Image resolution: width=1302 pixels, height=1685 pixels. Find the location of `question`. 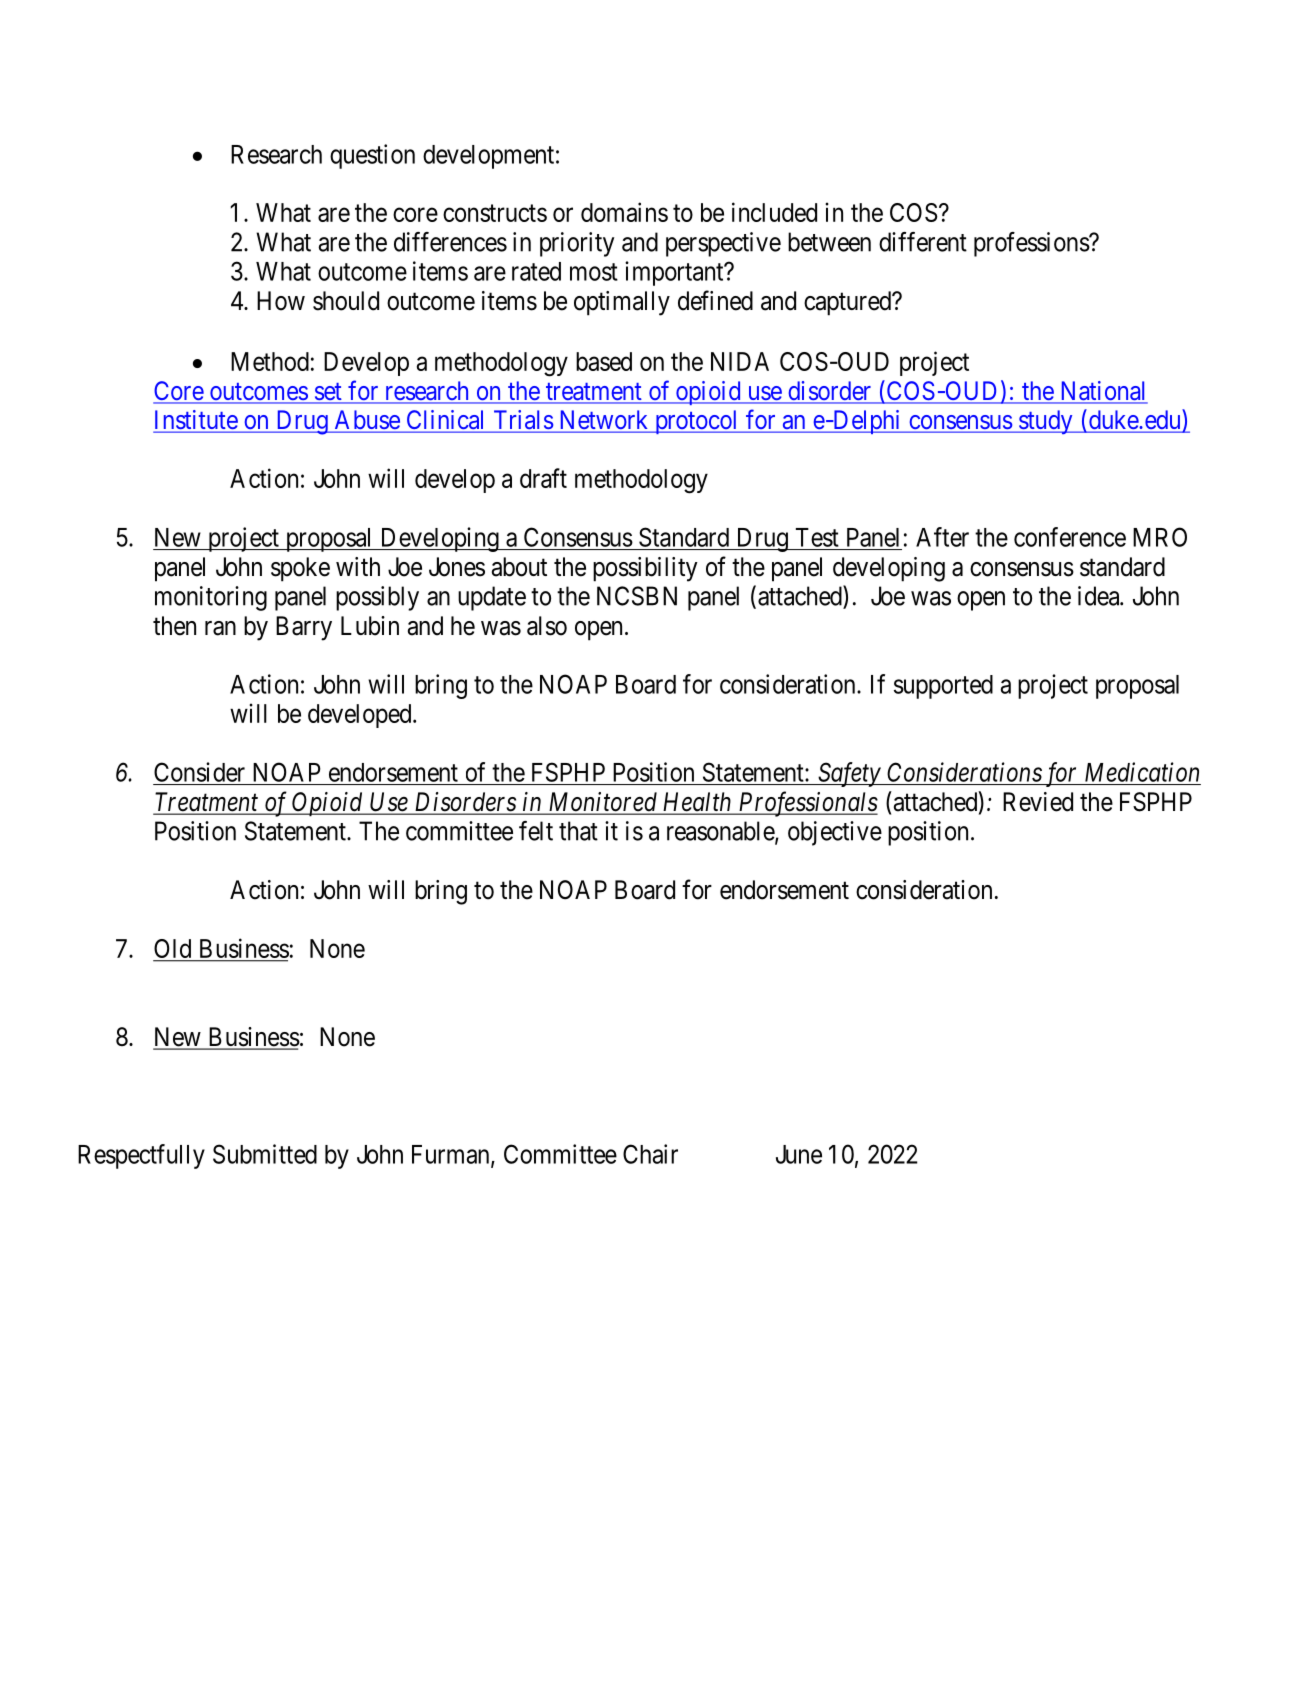

question is located at coordinates (372, 156).
